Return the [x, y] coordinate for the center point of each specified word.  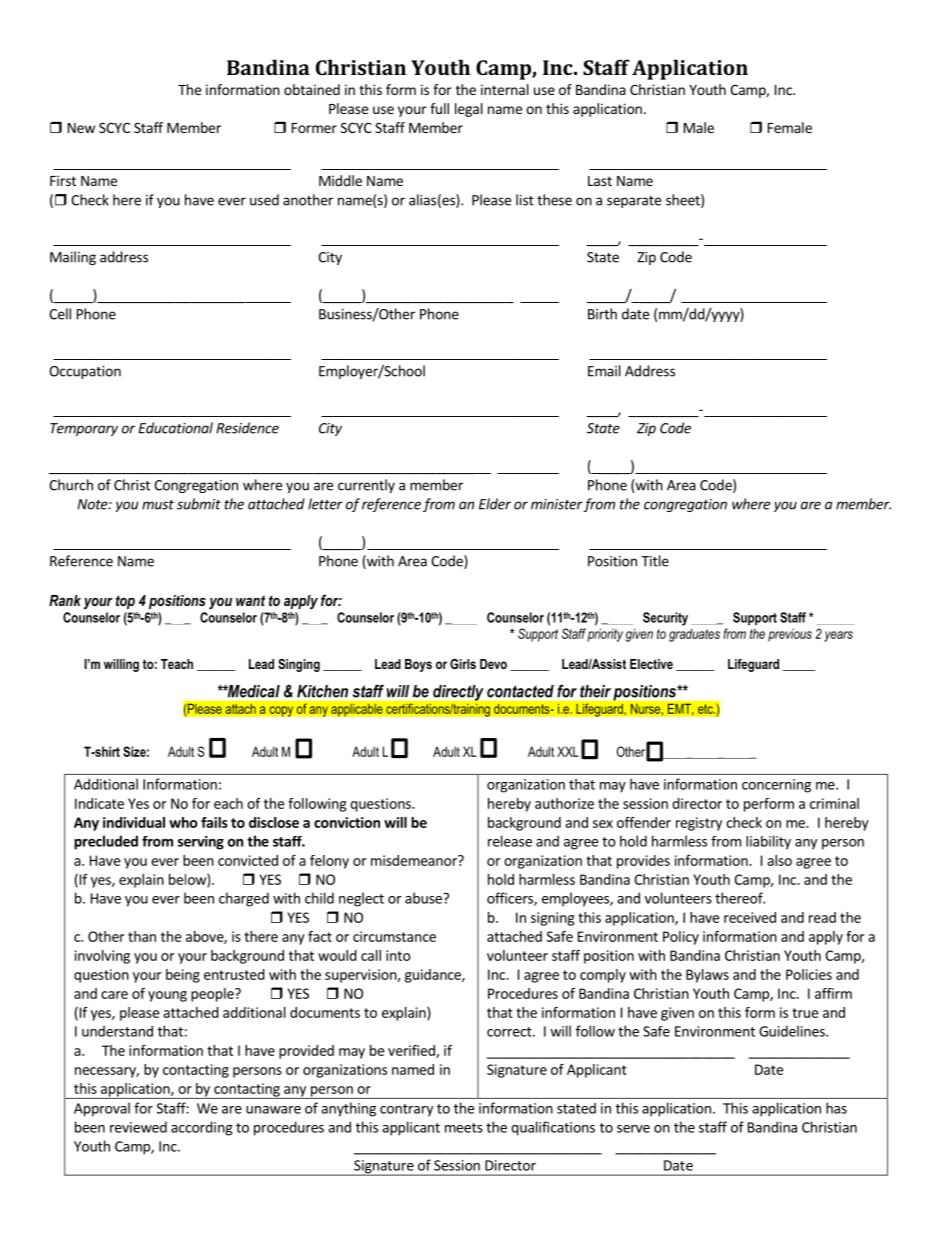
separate [634, 202]
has [836, 1108]
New [81, 128]
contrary [406, 1110]
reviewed [138, 1127]
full [439, 108]
